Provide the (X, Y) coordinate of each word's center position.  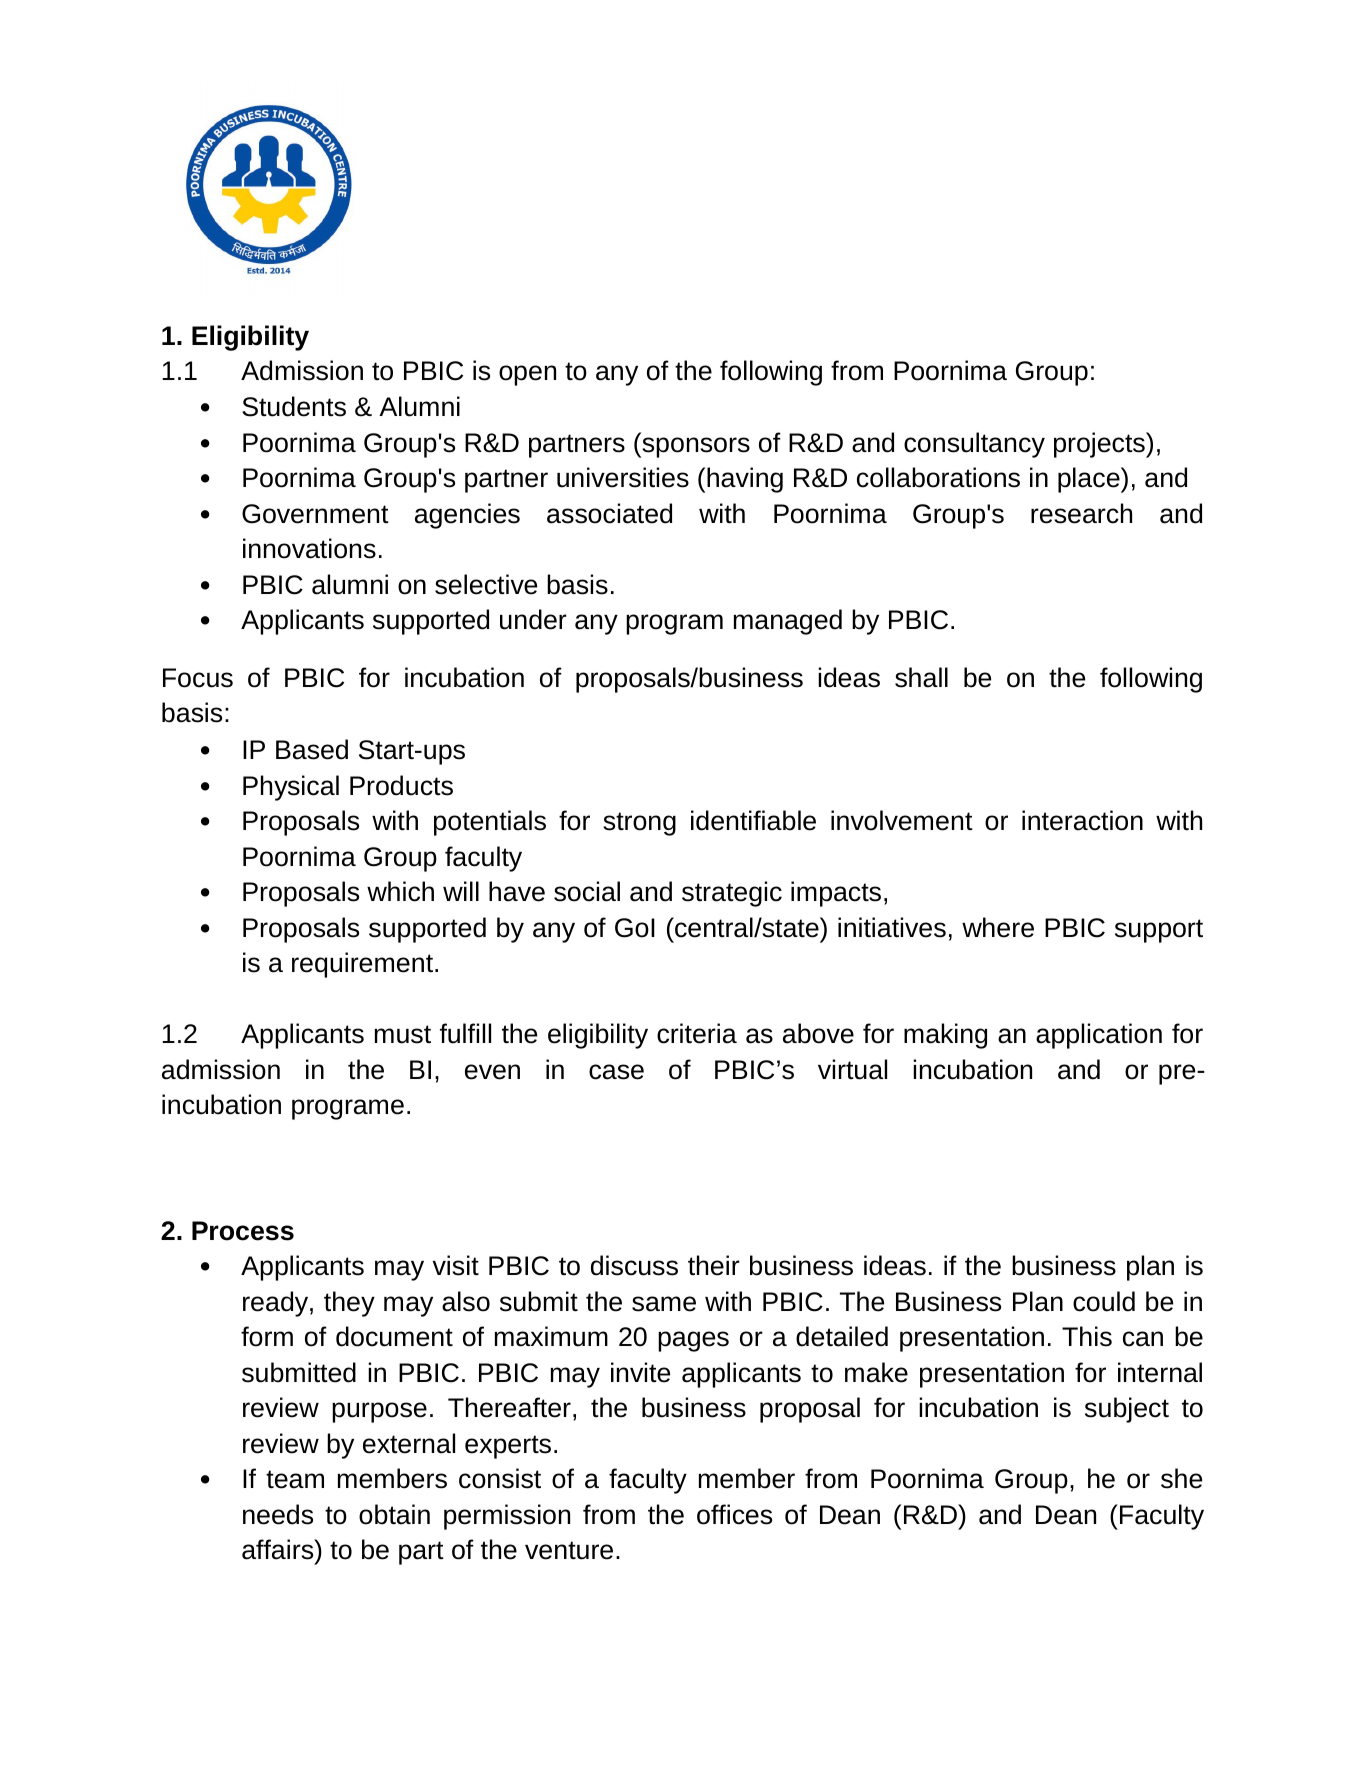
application (1099, 1036)
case (616, 1072)
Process (243, 1231)
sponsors (695, 447)
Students (294, 406)
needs (278, 1514)
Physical (291, 788)
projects (1100, 445)
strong (639, 824)
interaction (1082, 820)
